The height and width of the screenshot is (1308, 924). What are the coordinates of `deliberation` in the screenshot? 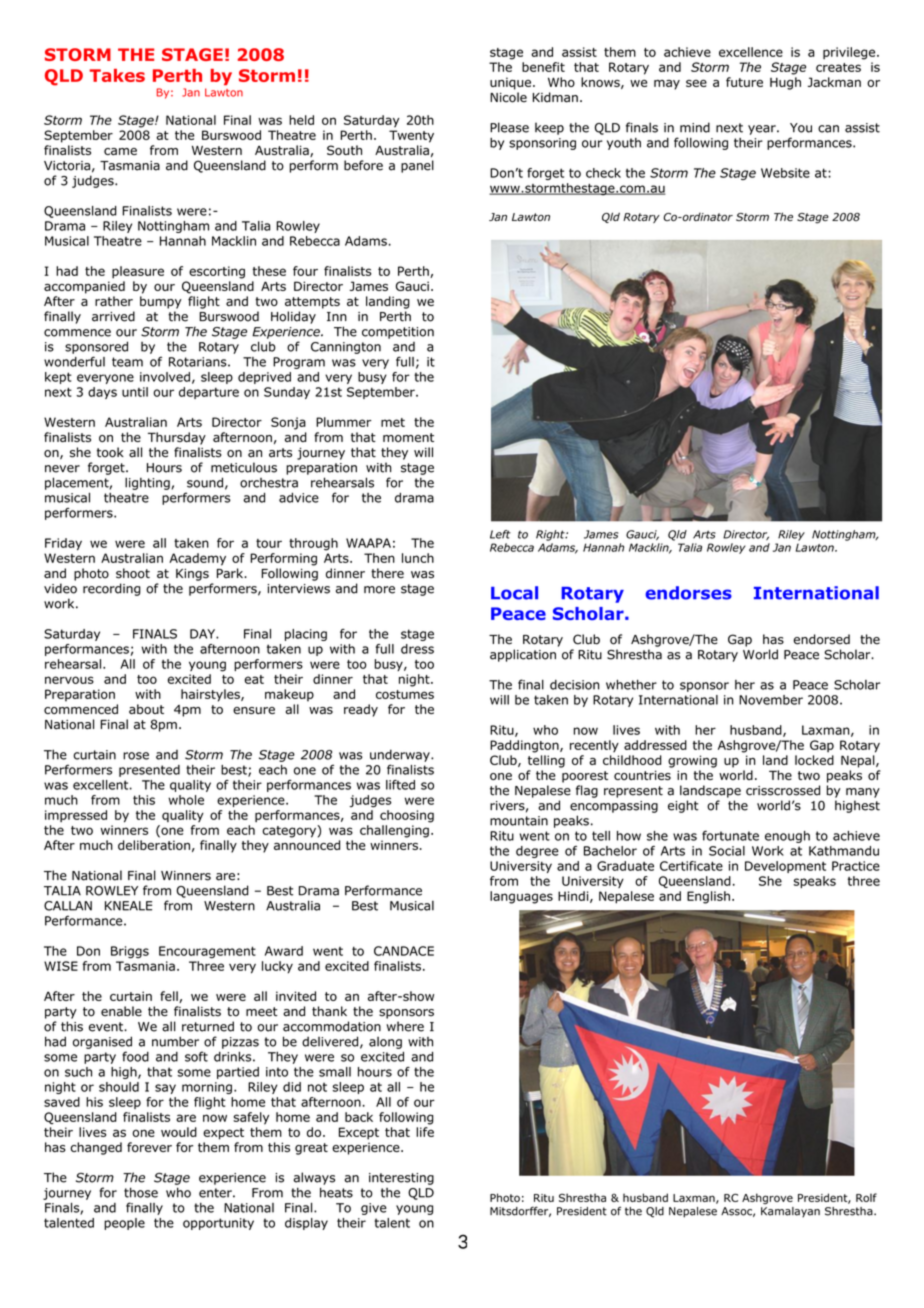 It's located at (154, 845).
